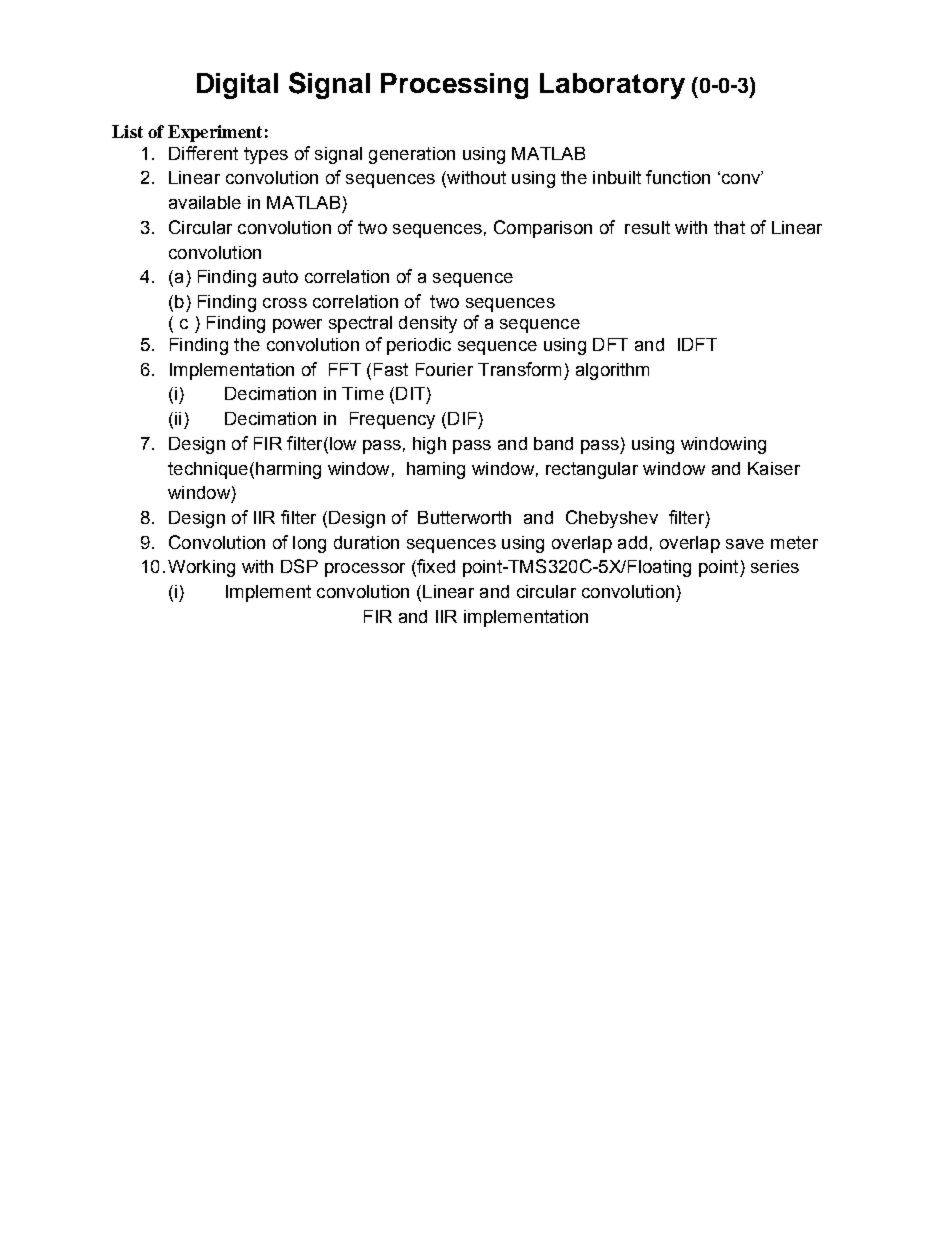 This screenshot has height=1233, width=952. I want to click on Working, so click(201, 568).
